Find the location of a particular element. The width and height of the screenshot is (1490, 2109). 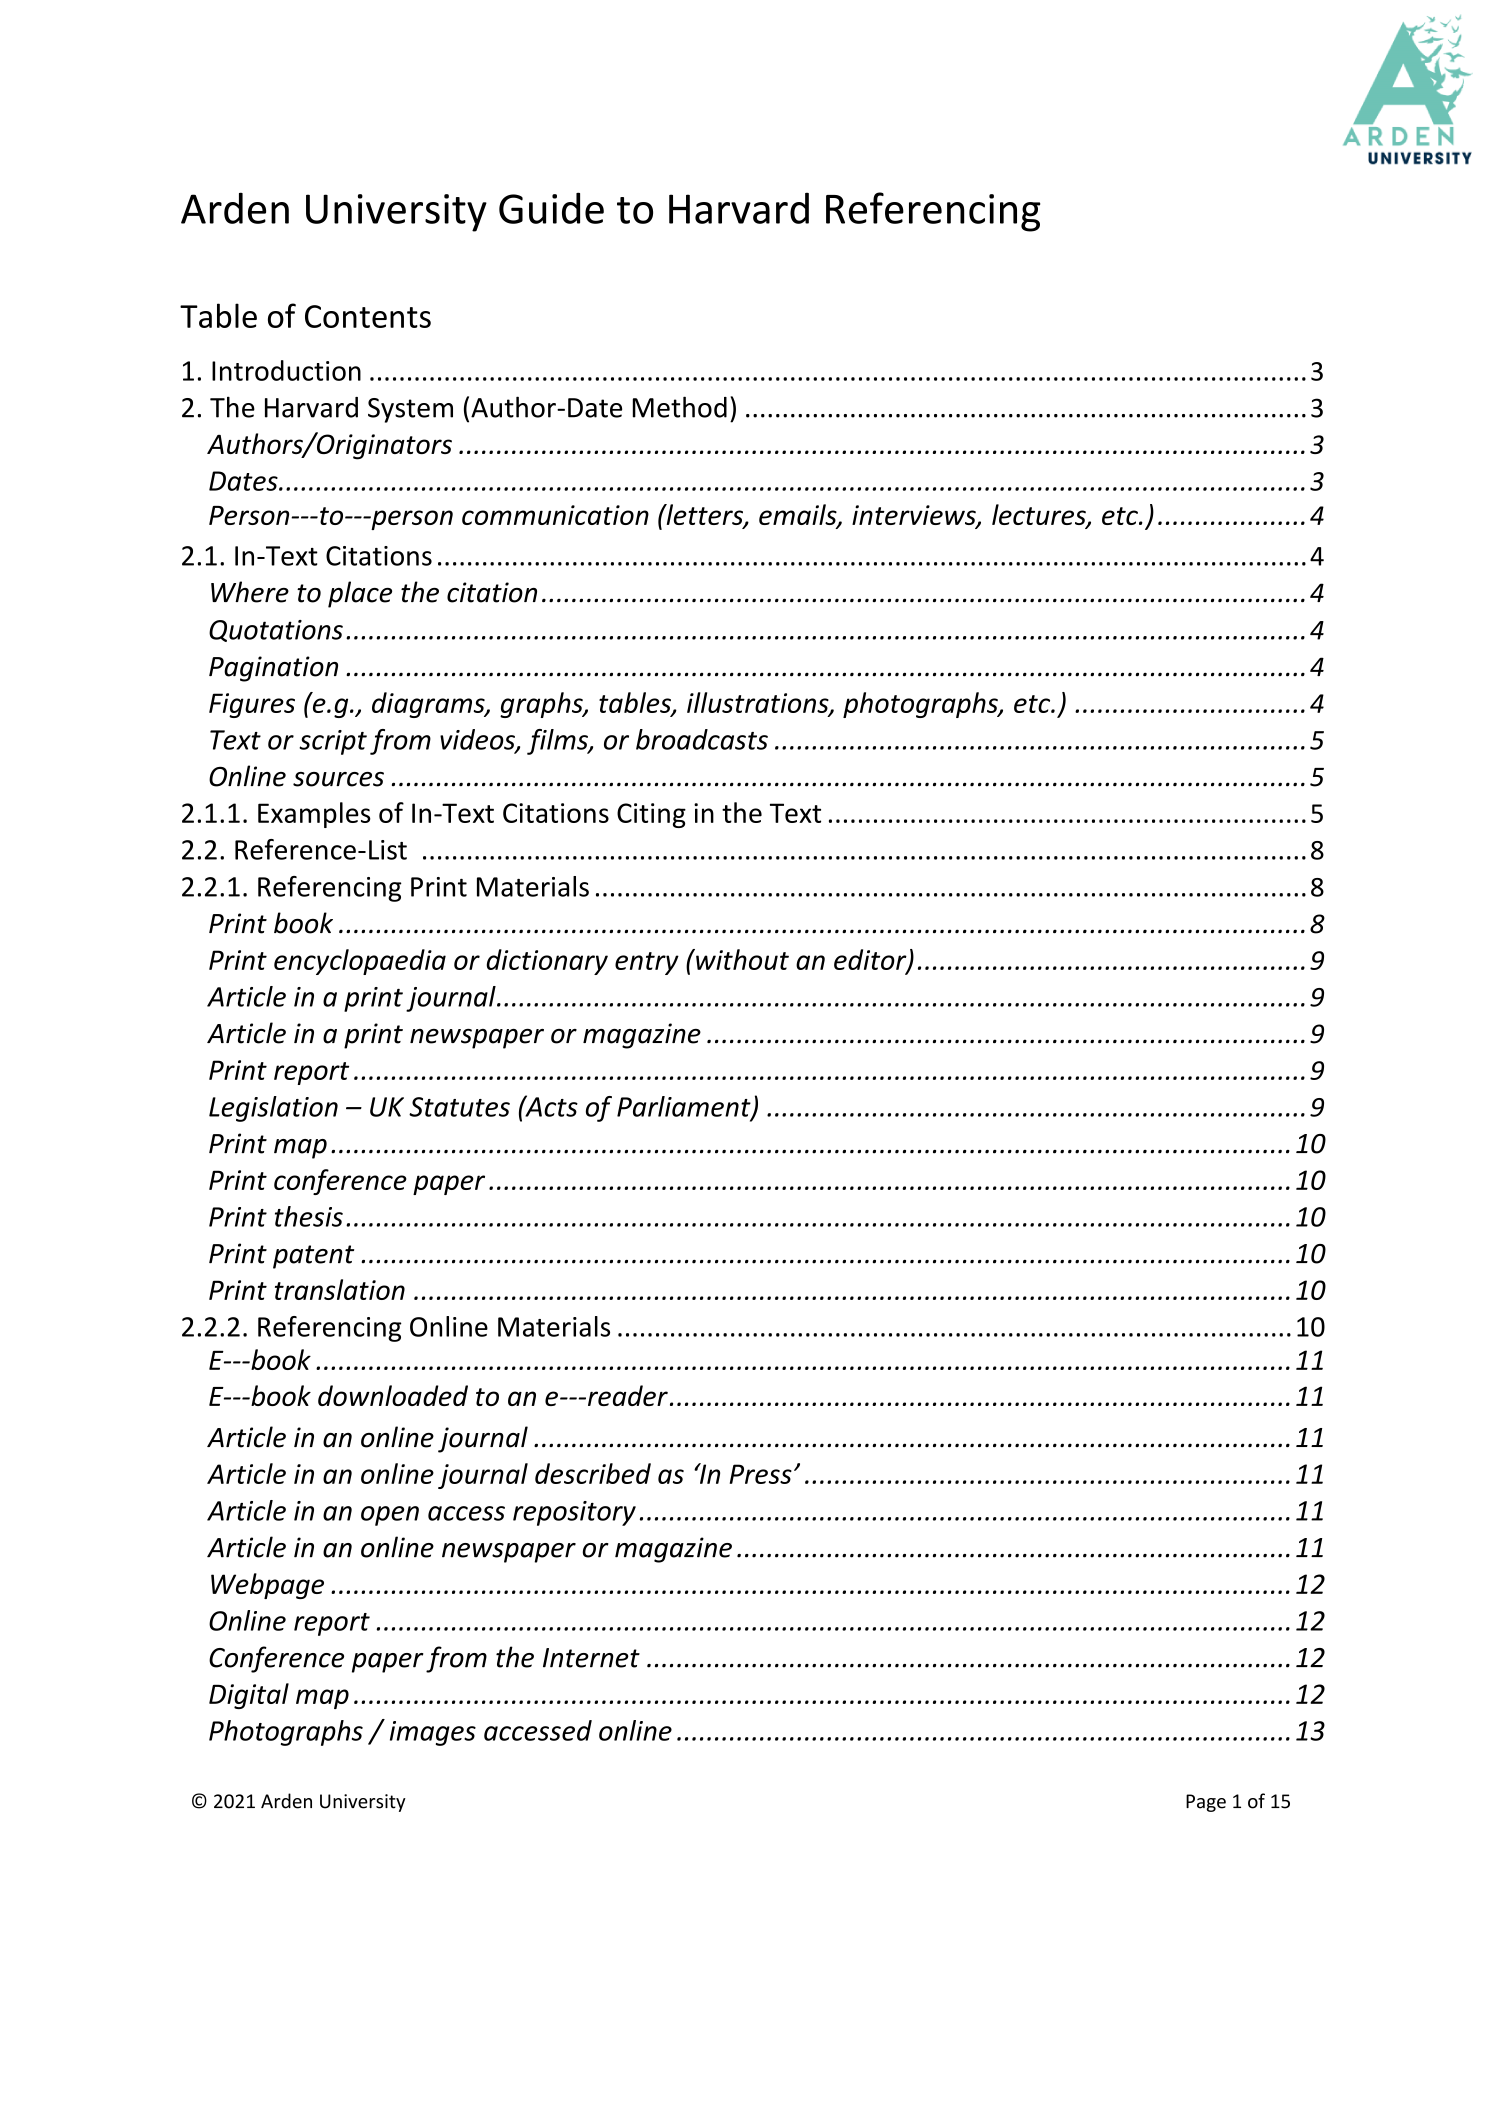

Method is located at coordinates (680, 407).
